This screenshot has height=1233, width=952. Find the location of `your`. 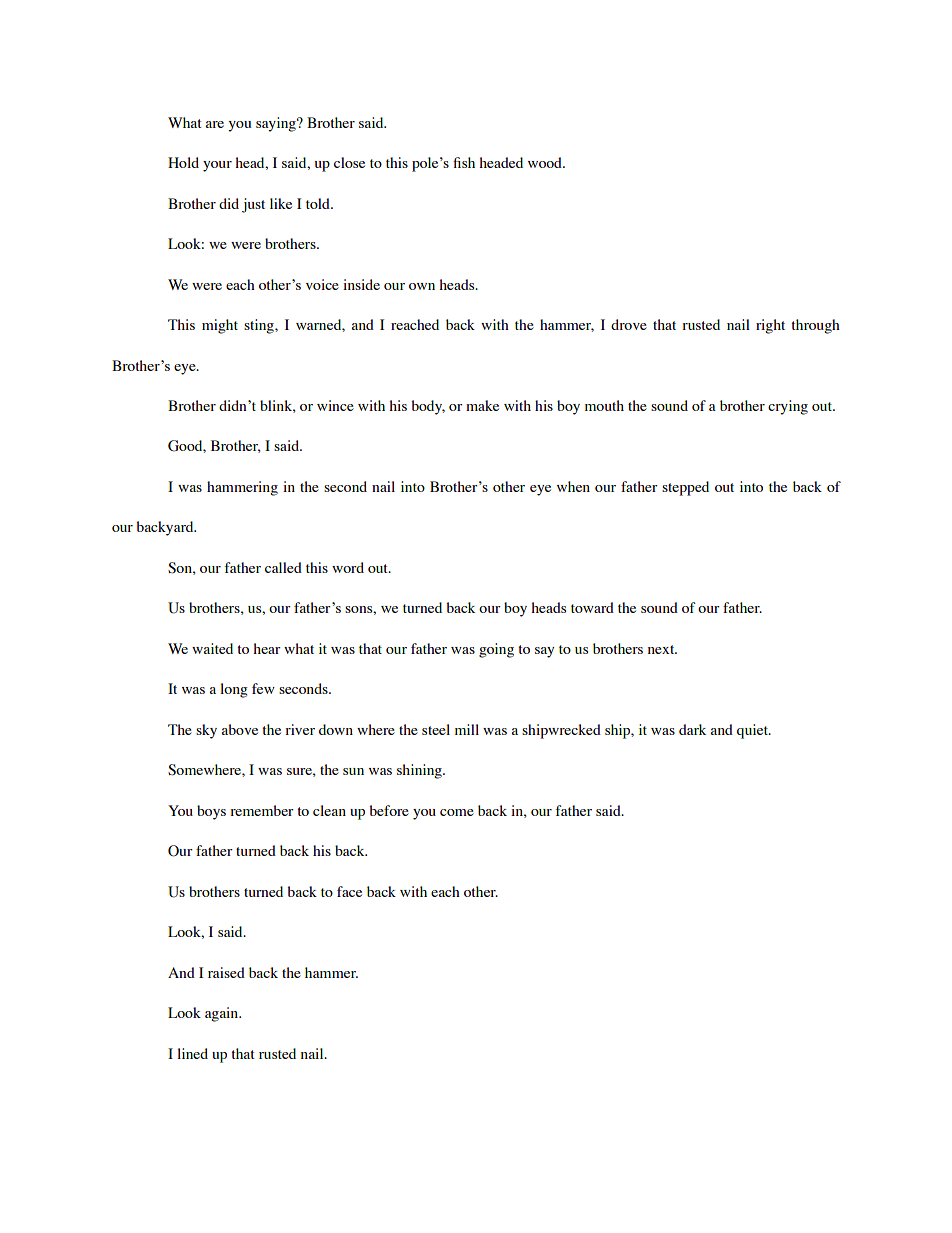

your is located at coordinates (217, 166).
